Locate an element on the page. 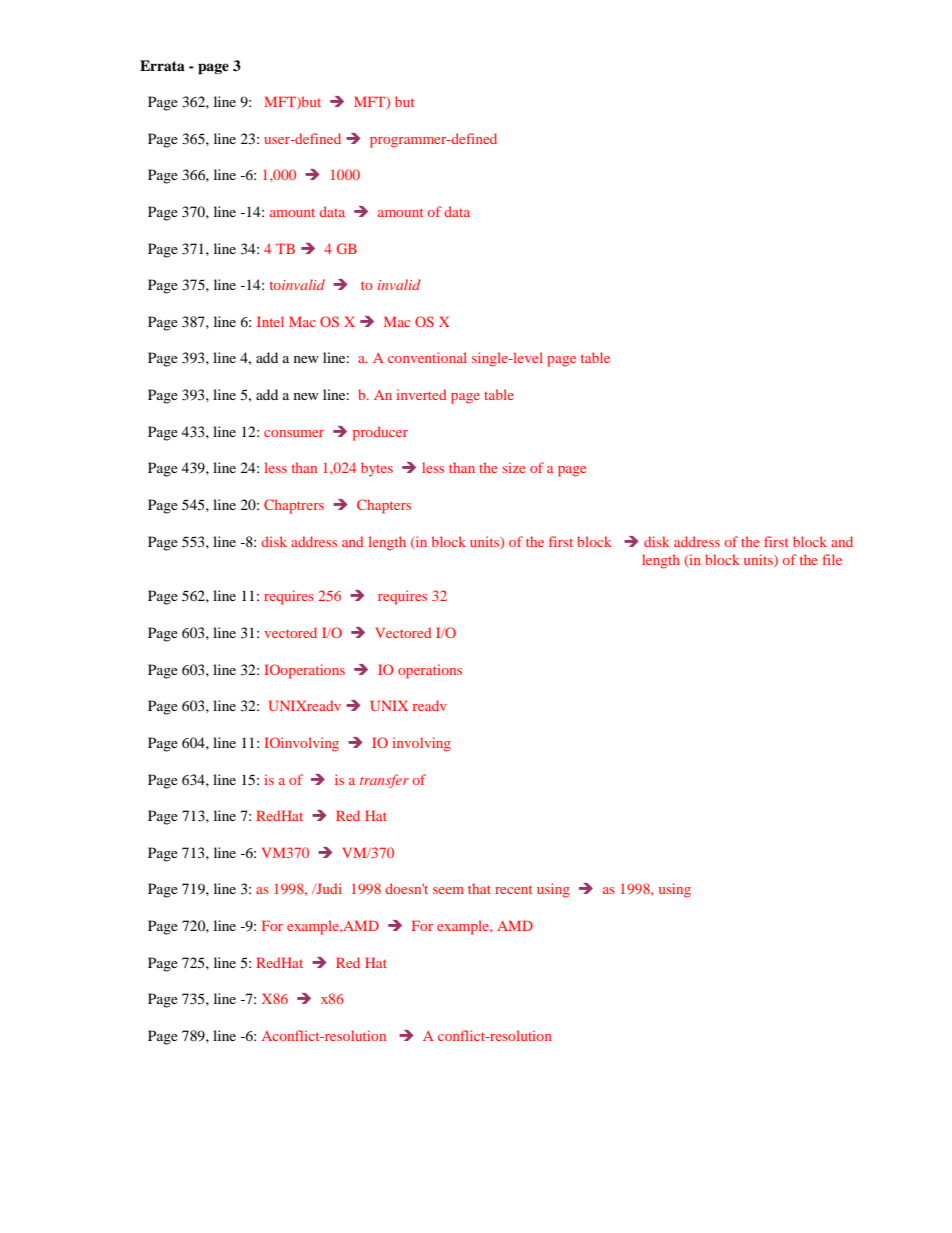  recent is located at coordinates (513, 889).
